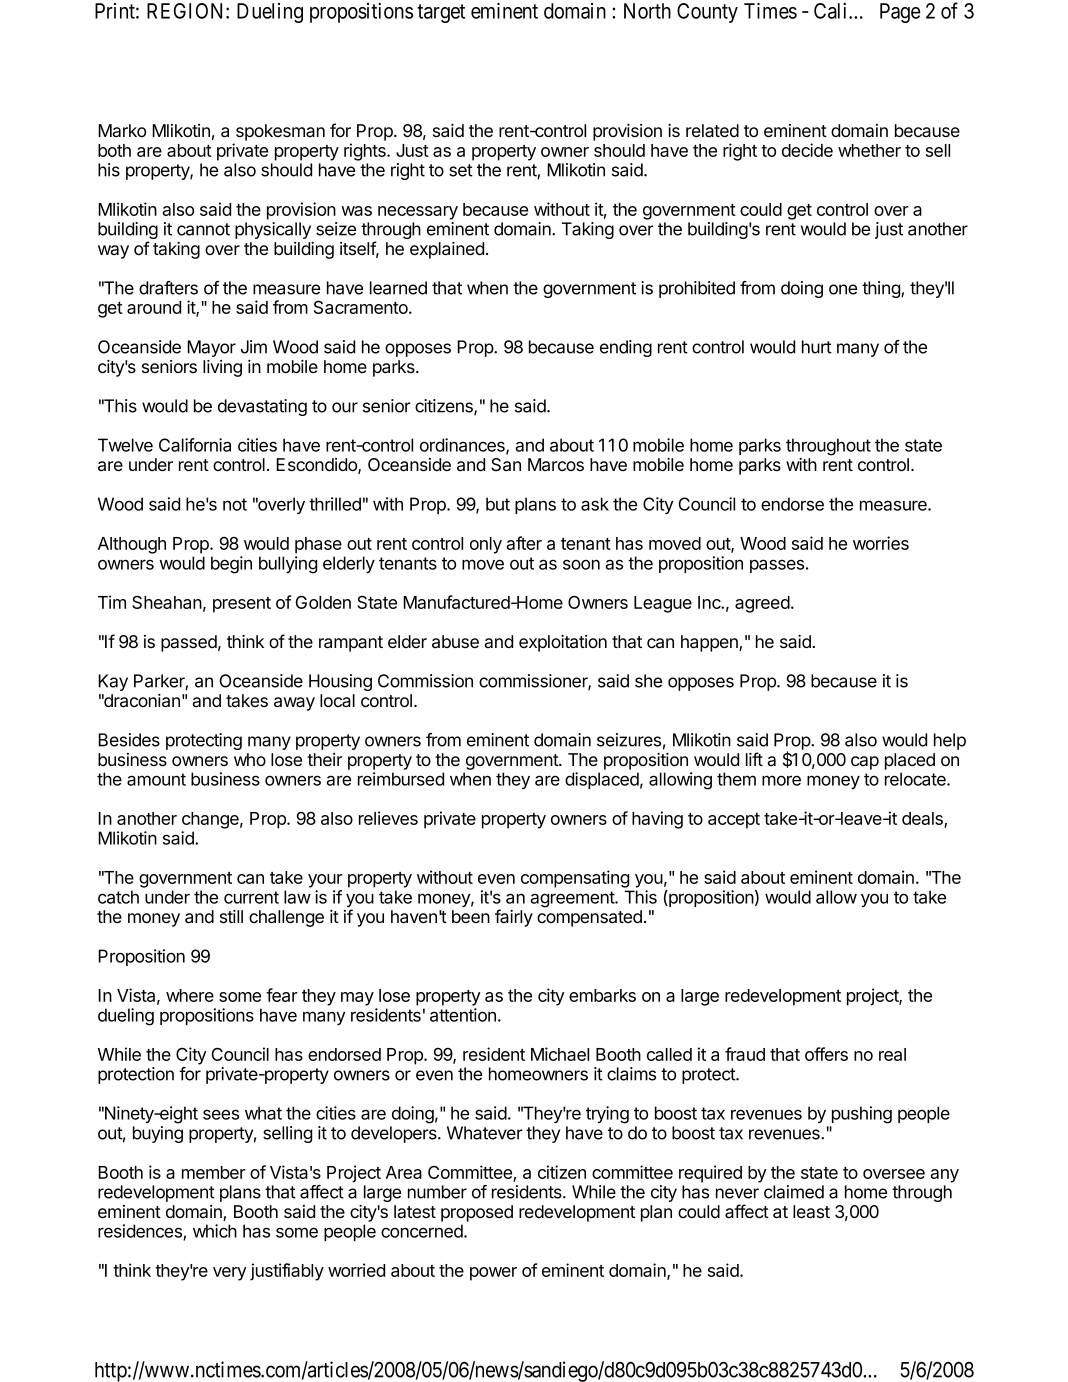 The width and height of the screenshot is (1068, 1382). What do you see at coordinates (280, 132) in the screenshot?
I see `spokesman` at bounding box center [280, 132].
